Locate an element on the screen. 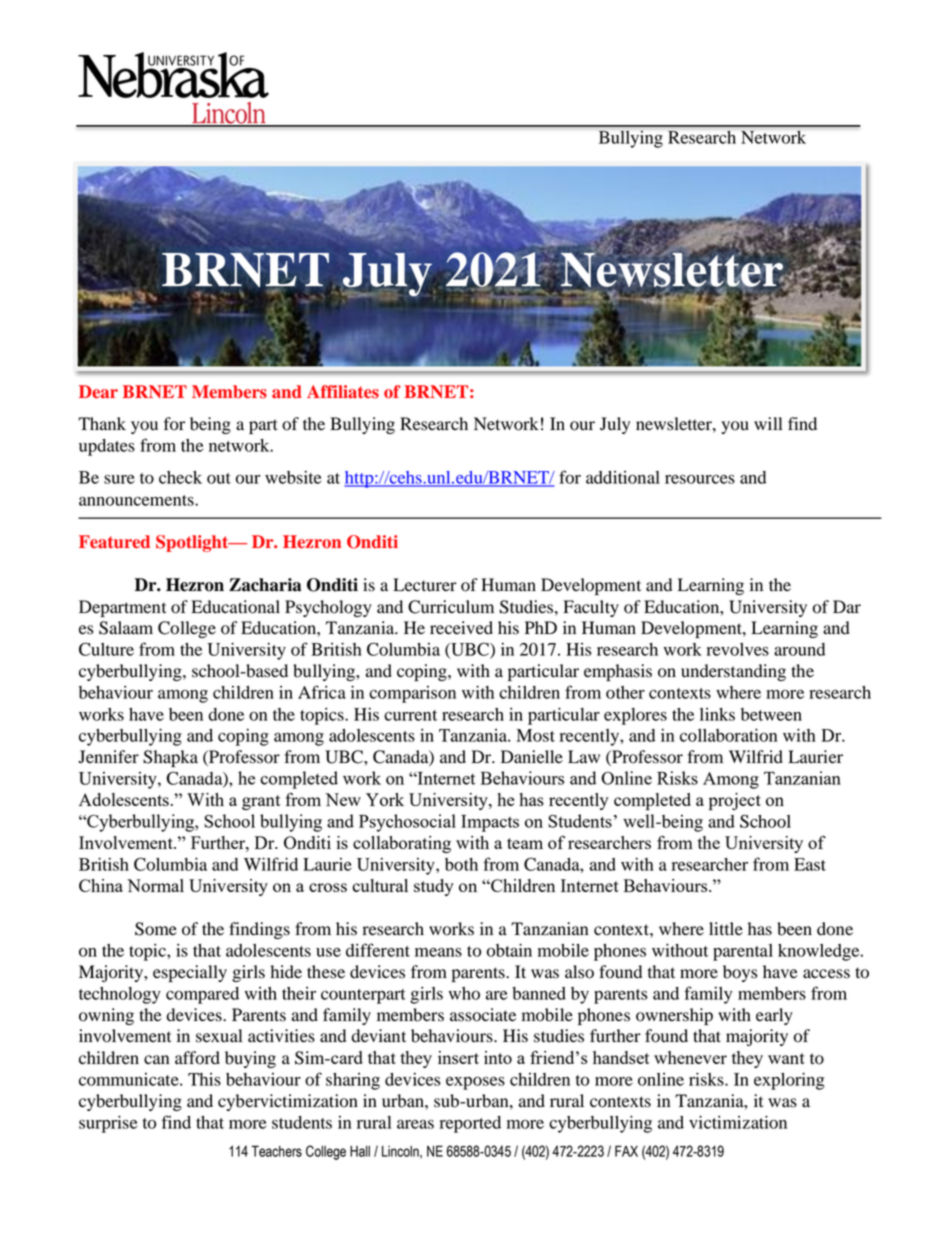 The height and width of the screenshot is (1233, 952). means is located at coordinates (438, 952).
